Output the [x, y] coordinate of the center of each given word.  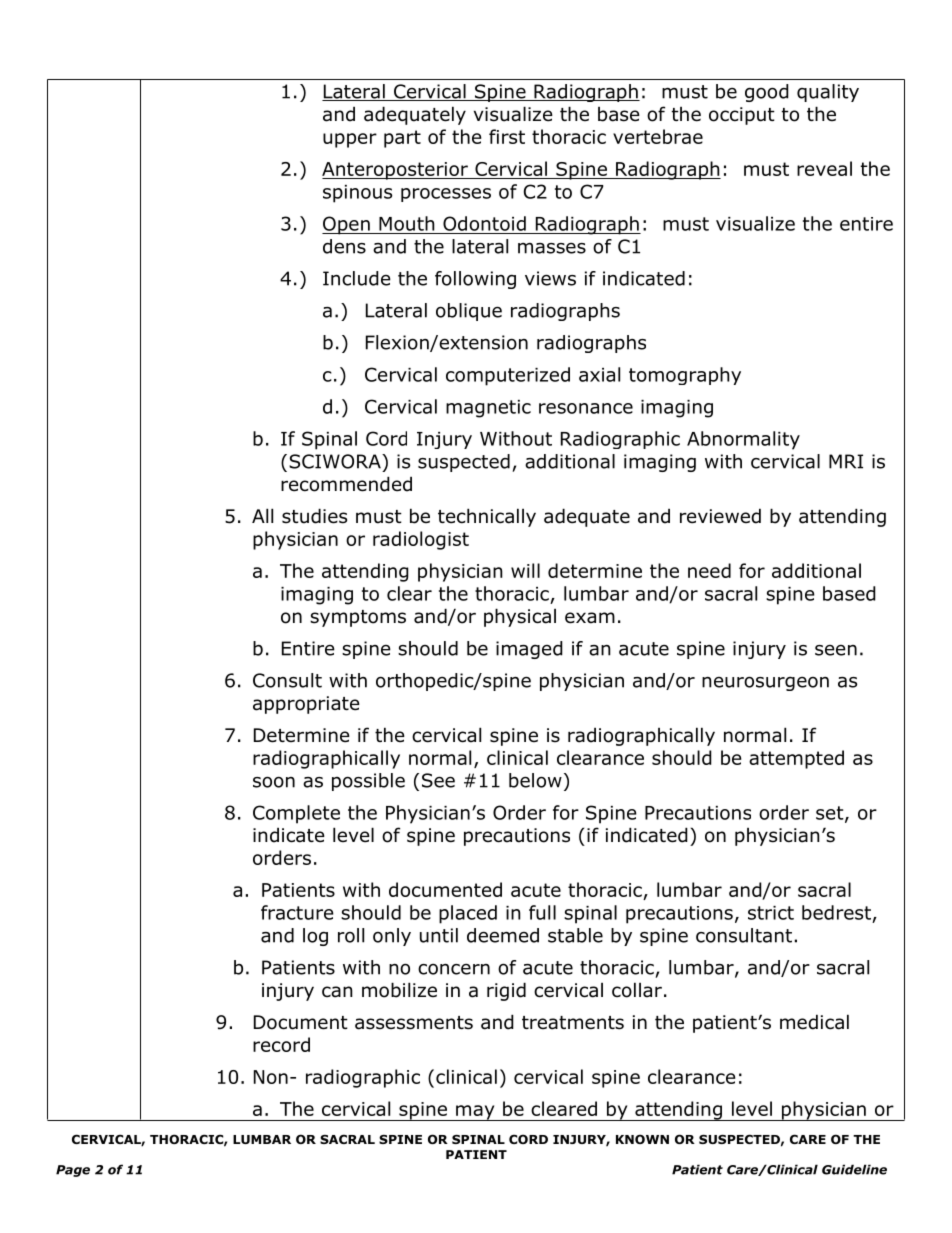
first [507, 136]
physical [520, 617]
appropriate [306, 705]
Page [73, 1171]
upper [350, 140]
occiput [742, 116]
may [475, 1113]
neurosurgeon [765, 683]
